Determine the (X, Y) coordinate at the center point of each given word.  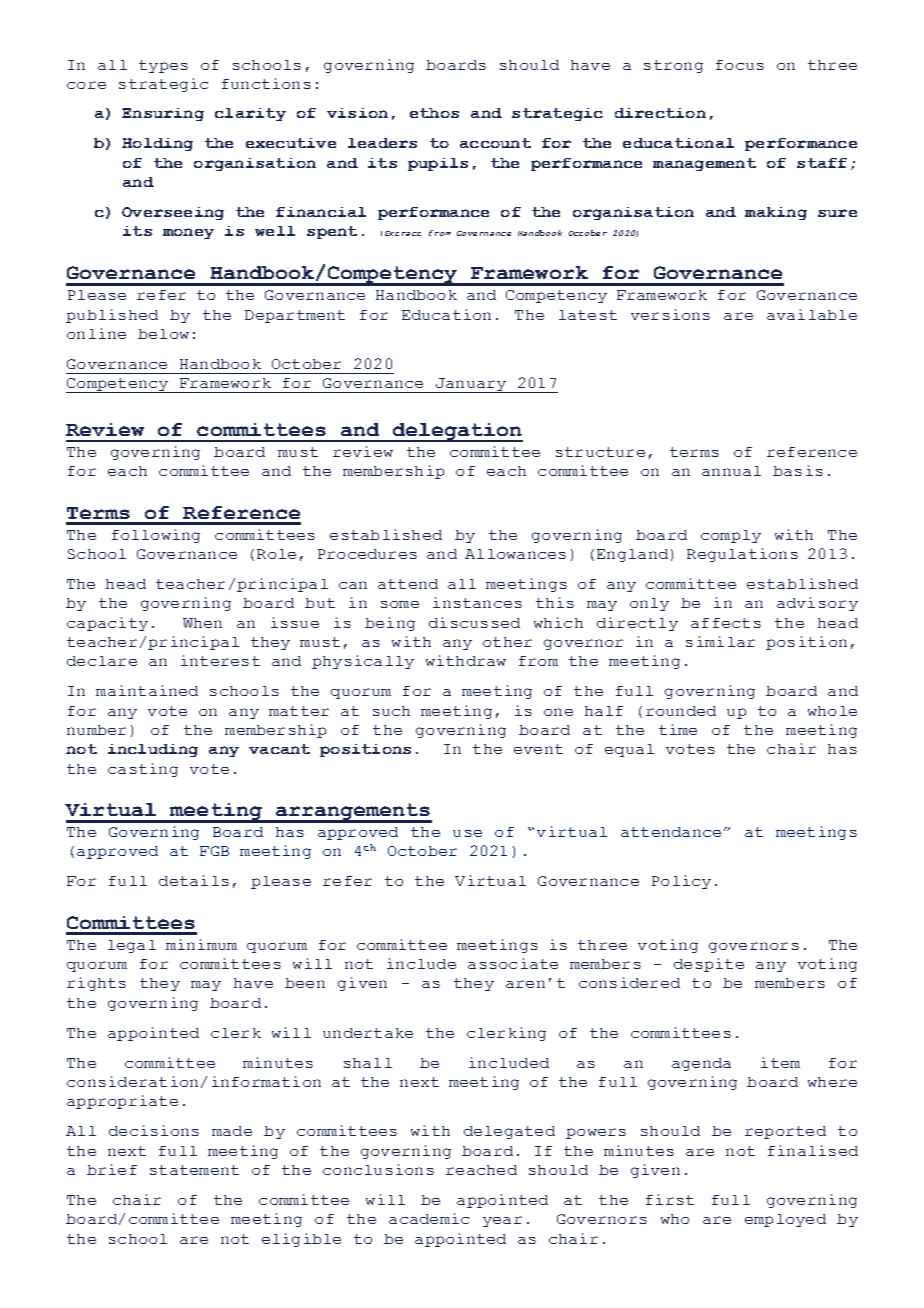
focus (740, 65)
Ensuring (163, 114)
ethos (434, 113)
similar (720, 641)
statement (194, 1170)
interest (220, 660)
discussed (474, 622)
